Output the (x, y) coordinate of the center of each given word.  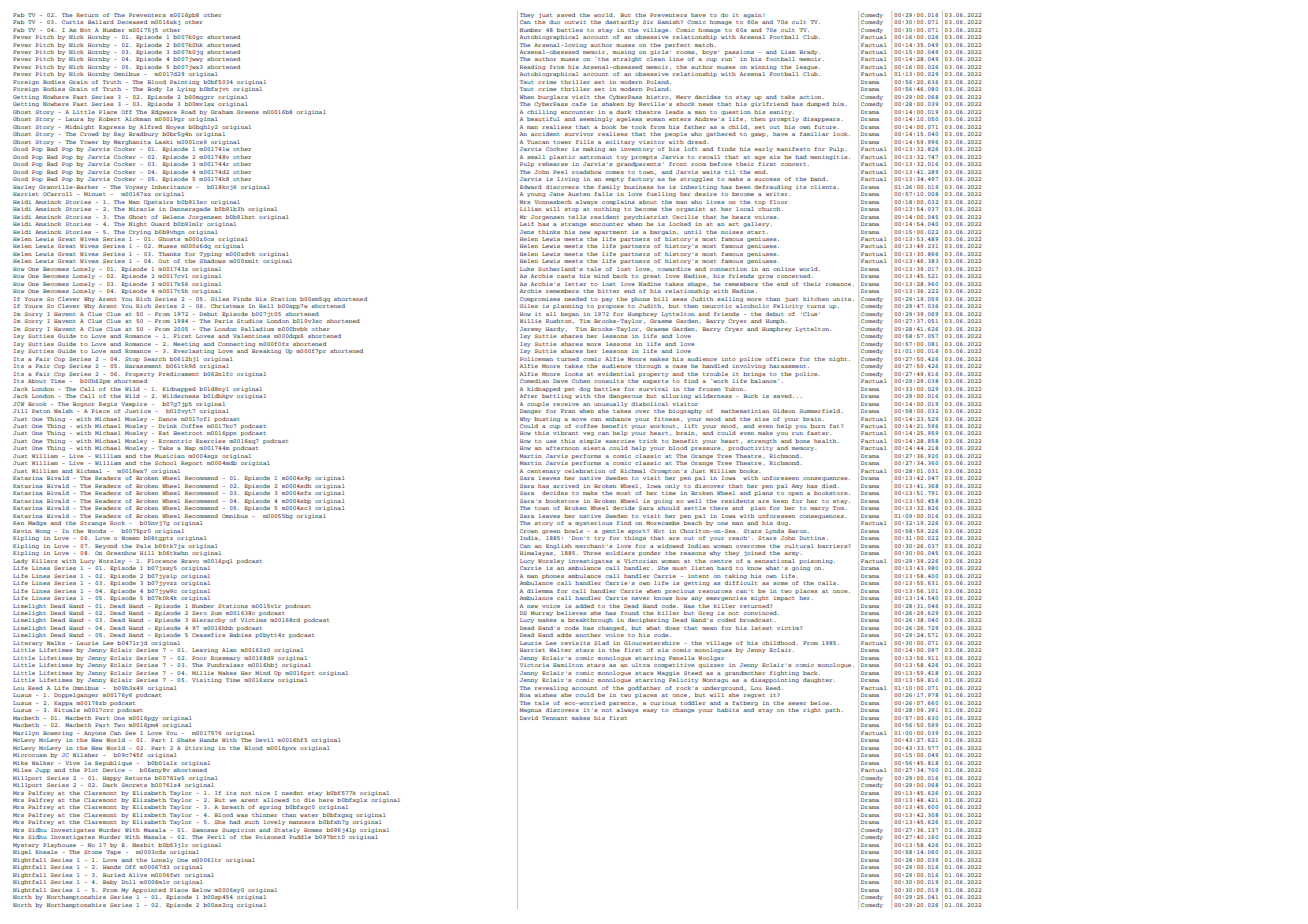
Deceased (132, 22)
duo (554, 22)
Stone (93, 852)
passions (739, 52)
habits (728, 710)
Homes (313, 830)
